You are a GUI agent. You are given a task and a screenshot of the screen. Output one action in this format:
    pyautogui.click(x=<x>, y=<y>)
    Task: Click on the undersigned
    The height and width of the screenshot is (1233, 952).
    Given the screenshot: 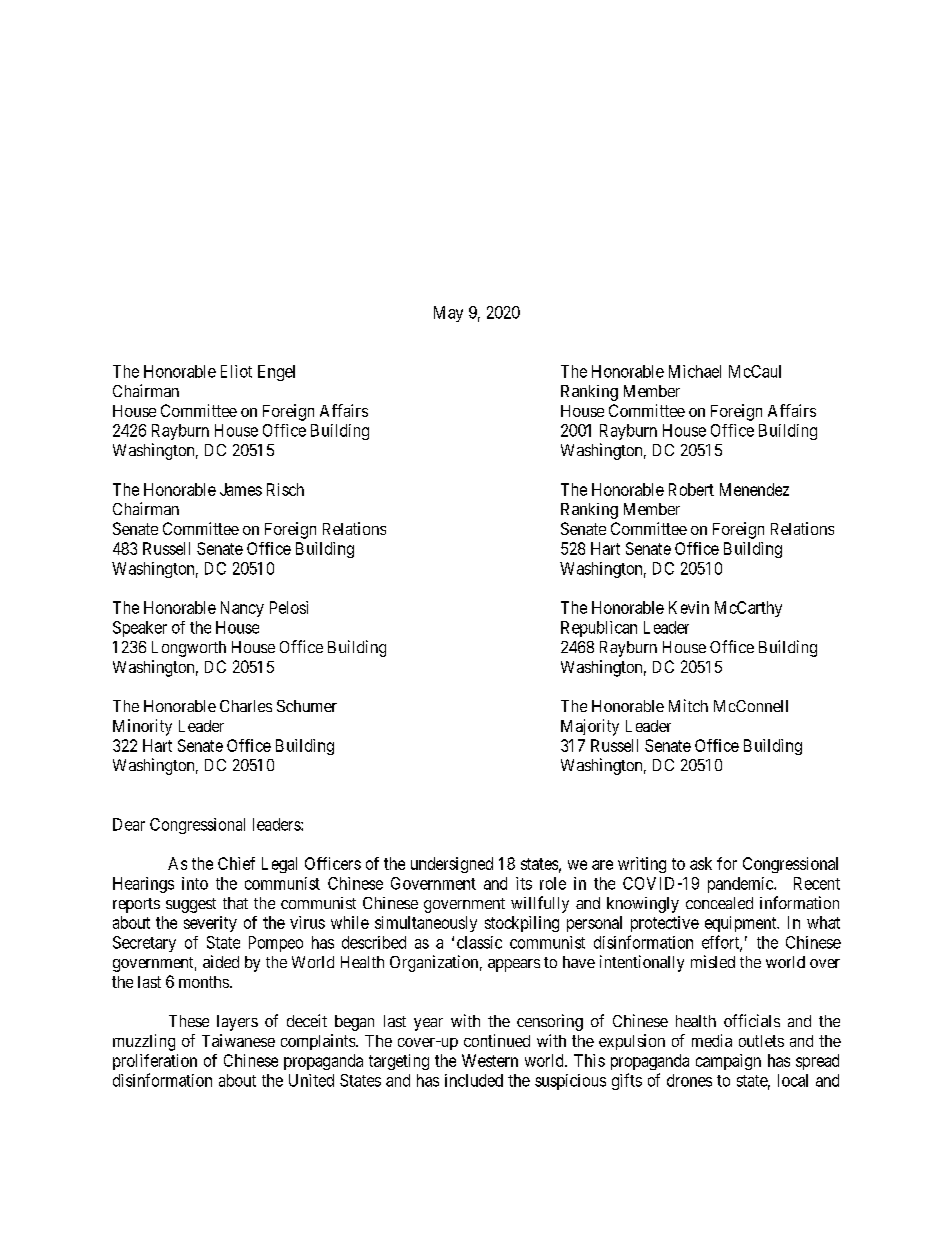 What is the action you would take?
    pyautogui.click(x=452, y=865)
